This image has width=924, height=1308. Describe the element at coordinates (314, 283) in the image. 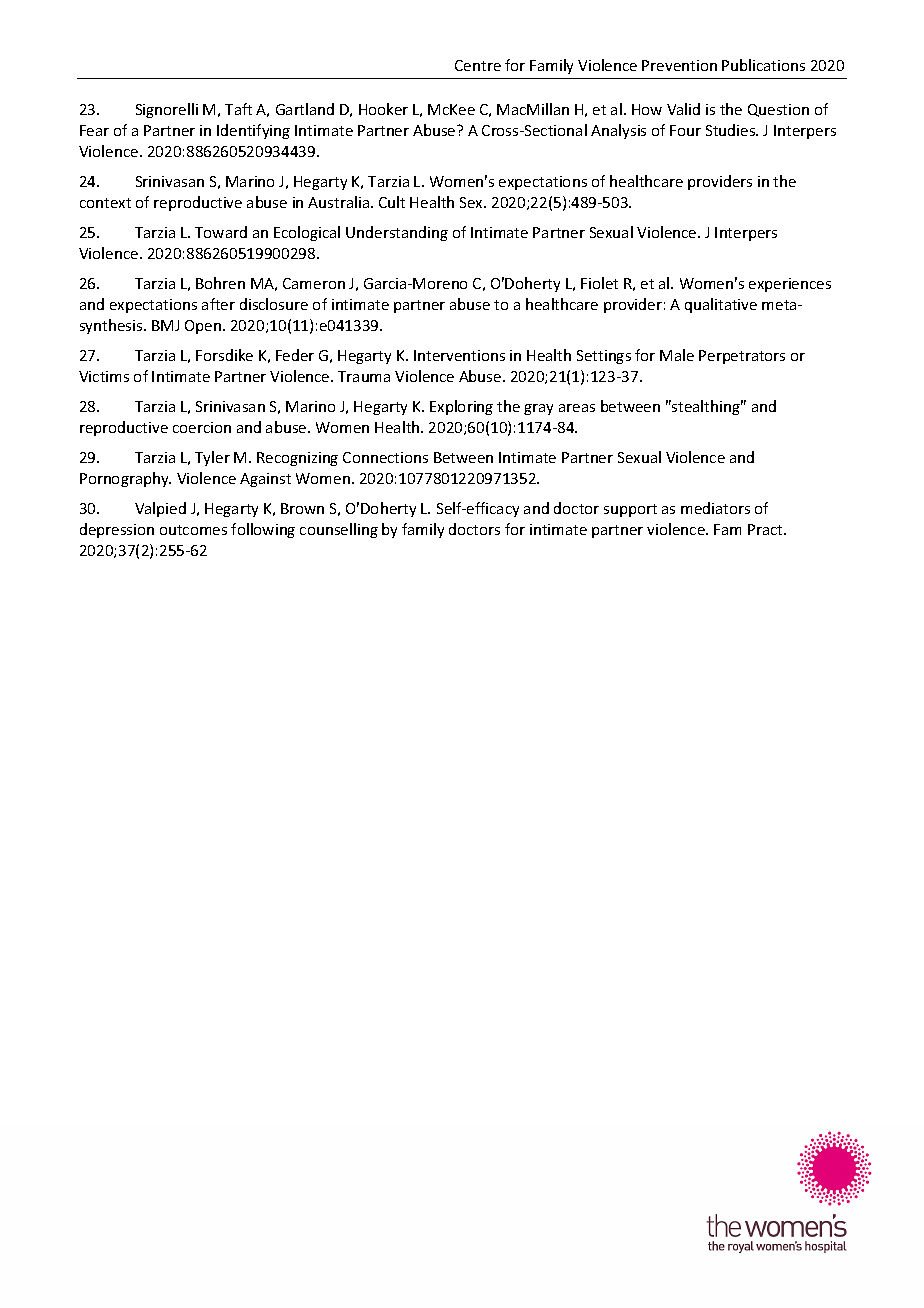

I see `Cameron` at that location.
